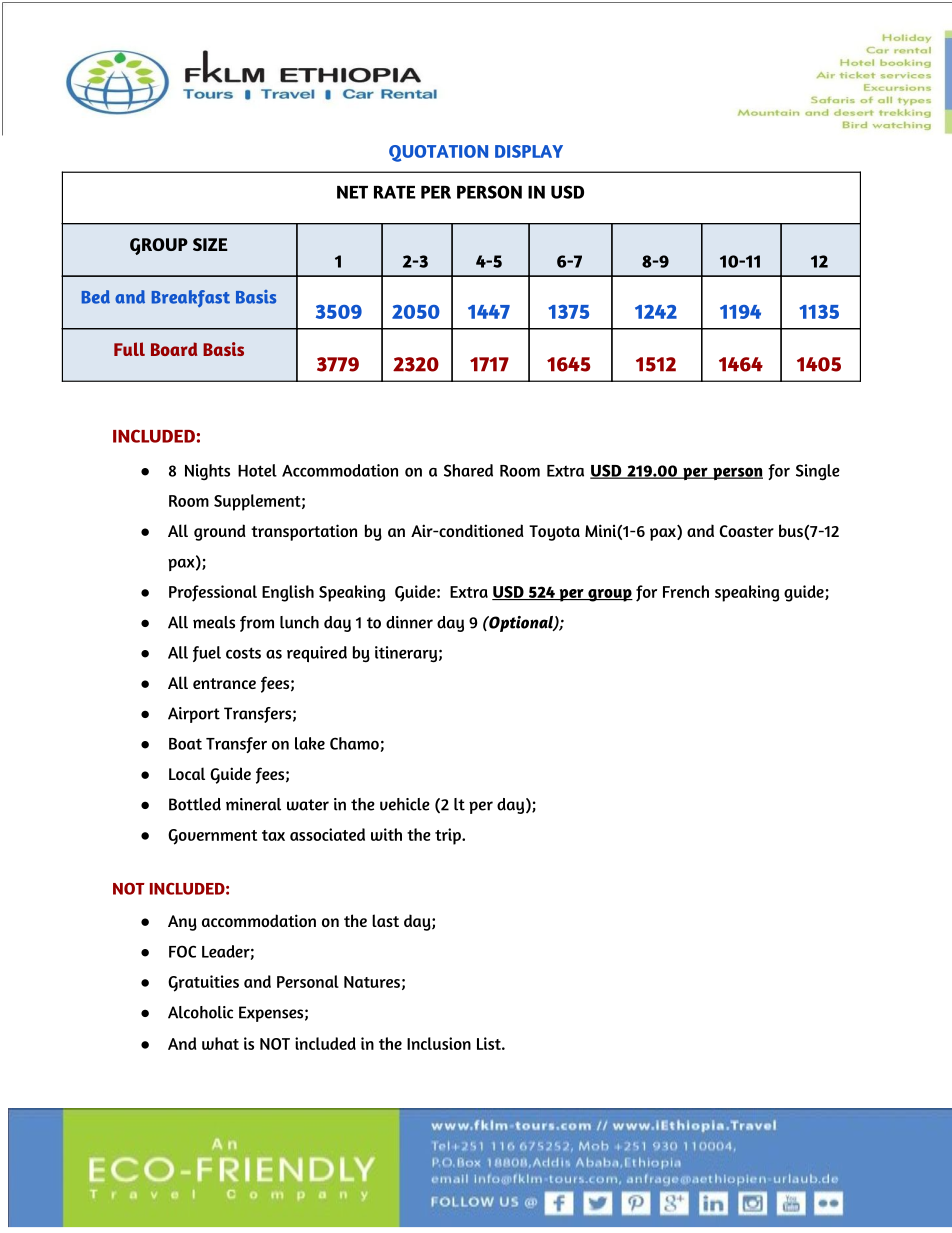  I want to click on Natures, so click(372, 982).
